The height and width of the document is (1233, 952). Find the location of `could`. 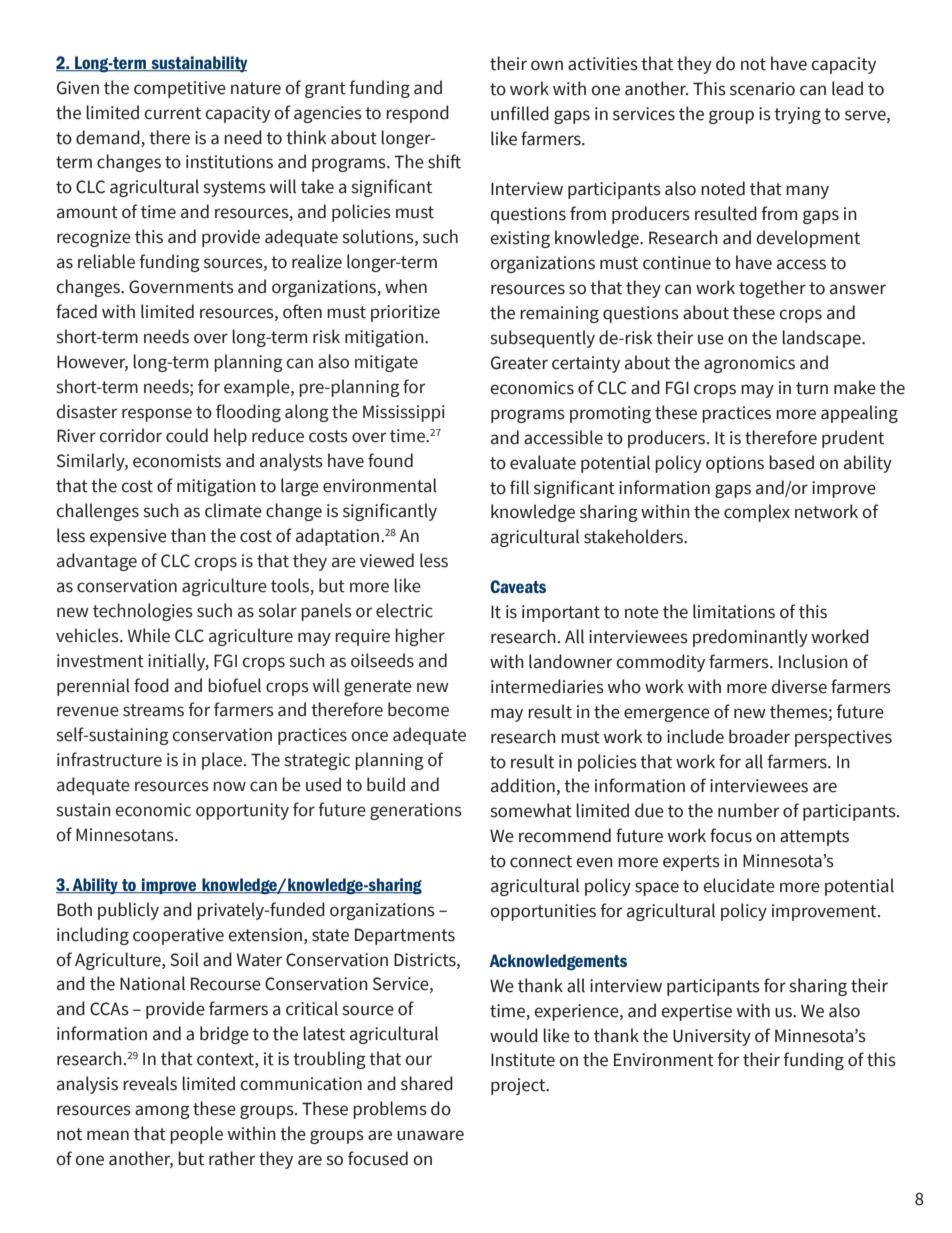

could is located at coordinates (187, 435).
